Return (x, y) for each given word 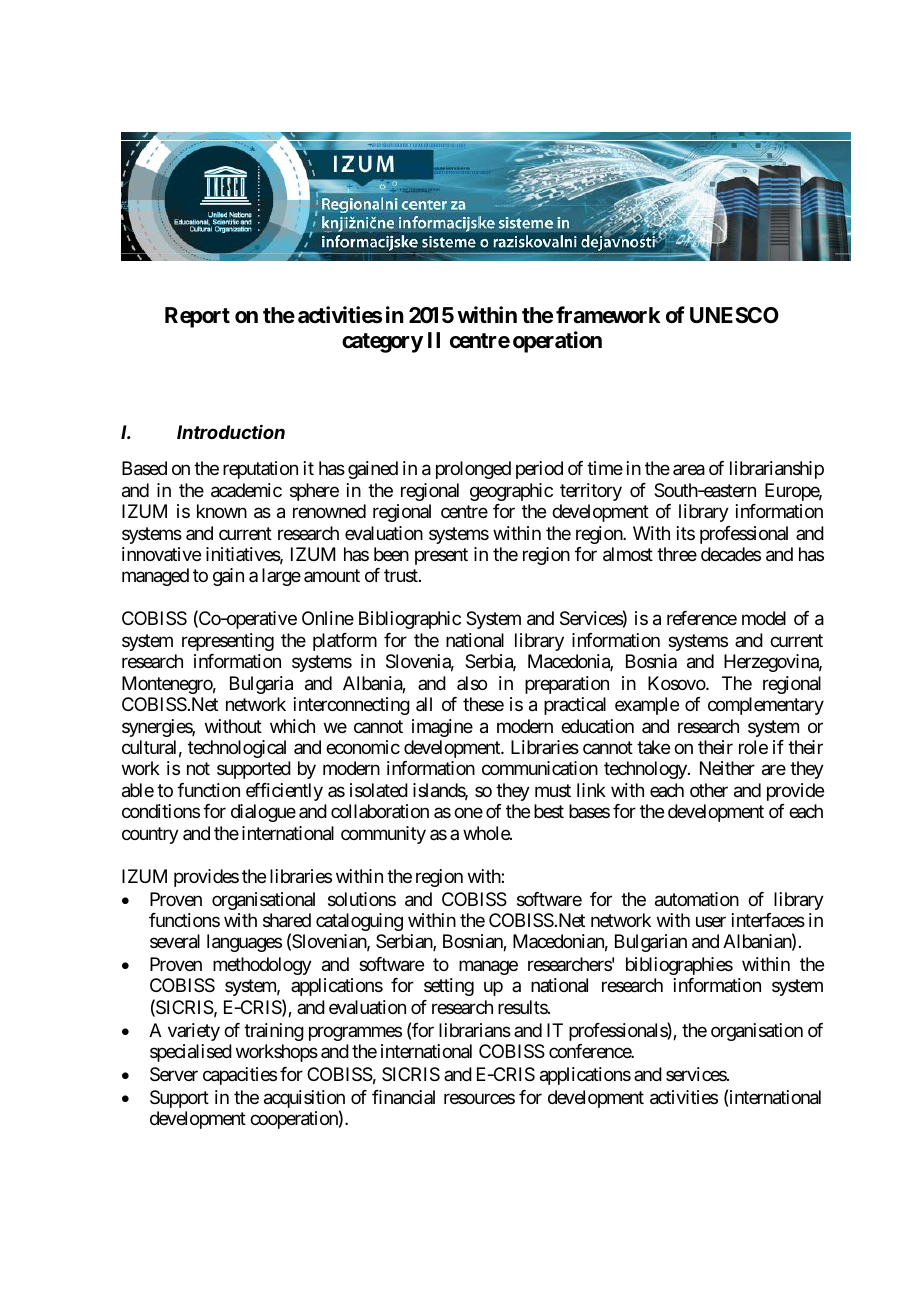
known (222, 511)
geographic (511, 492)
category (382, 343)
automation (697, 899)
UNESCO (734, 315)
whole (487, 833)
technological (237, 749)
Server (174, 1074)
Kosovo (677, 683)
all (424, 704)
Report (197, 317)
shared (287, 920)
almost (628, 554)
